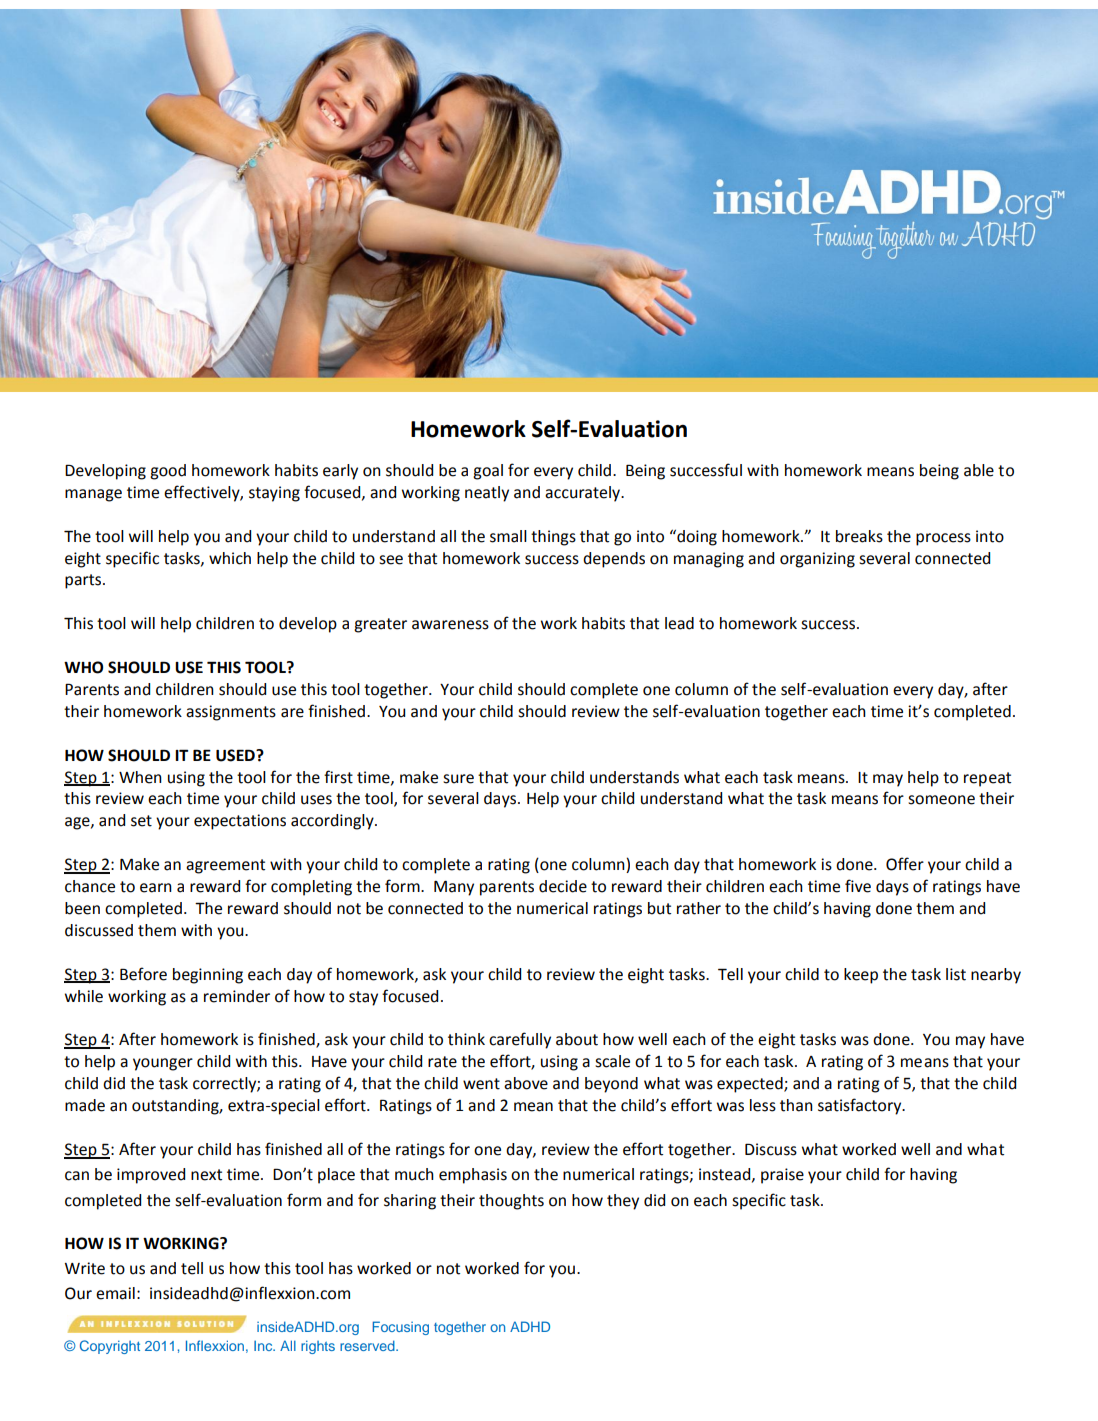 The height and width of the screenshot is (1421, 1098). Describe the element at coordinates (168, 472) in the screenshot. I see `good` at that location.
